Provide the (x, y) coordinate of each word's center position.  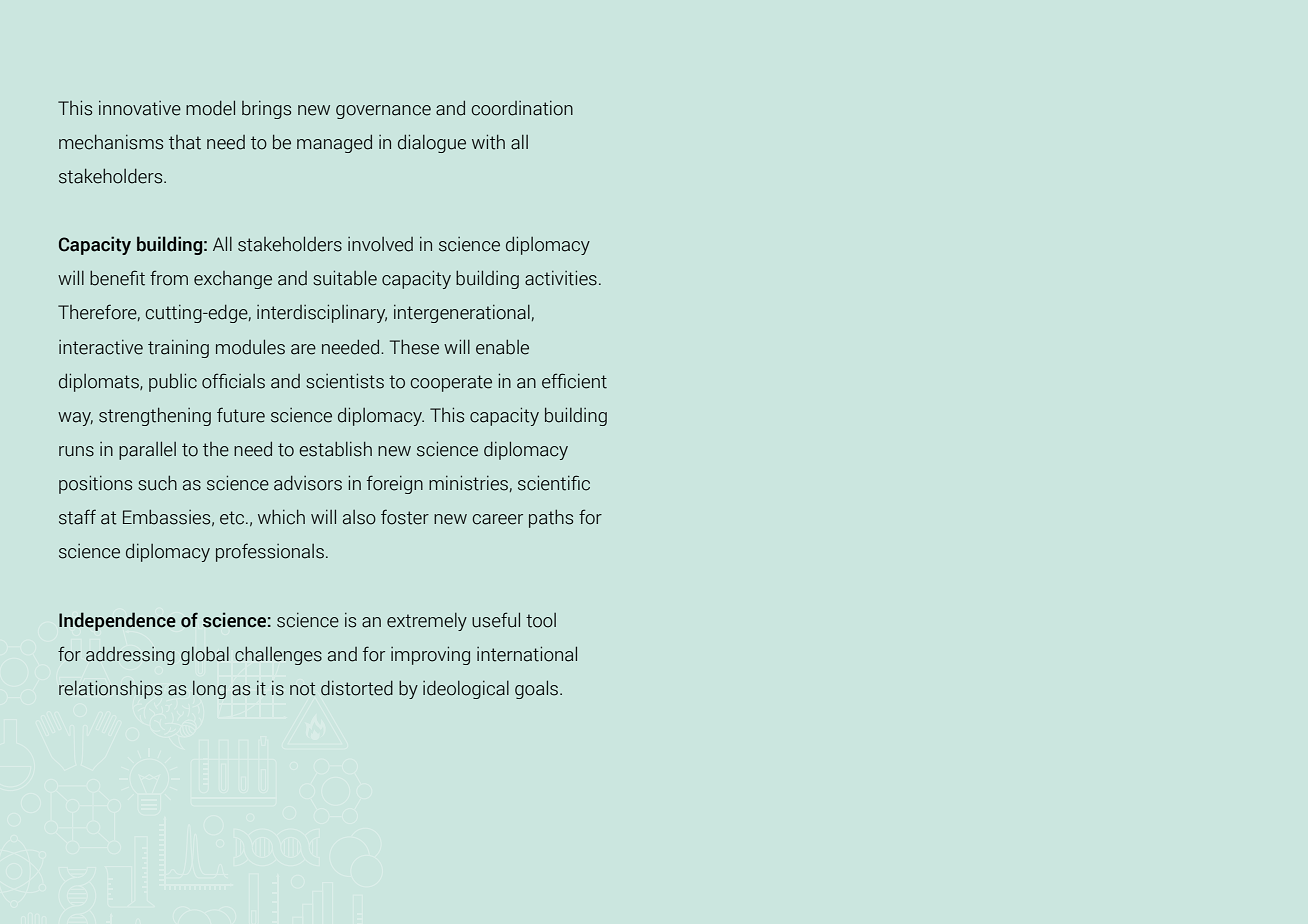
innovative (140, 108)
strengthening (155, 416)
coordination (522, 108)
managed (334, 143)
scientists (345, 381)
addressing (130, 655)
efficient (574, 381)
